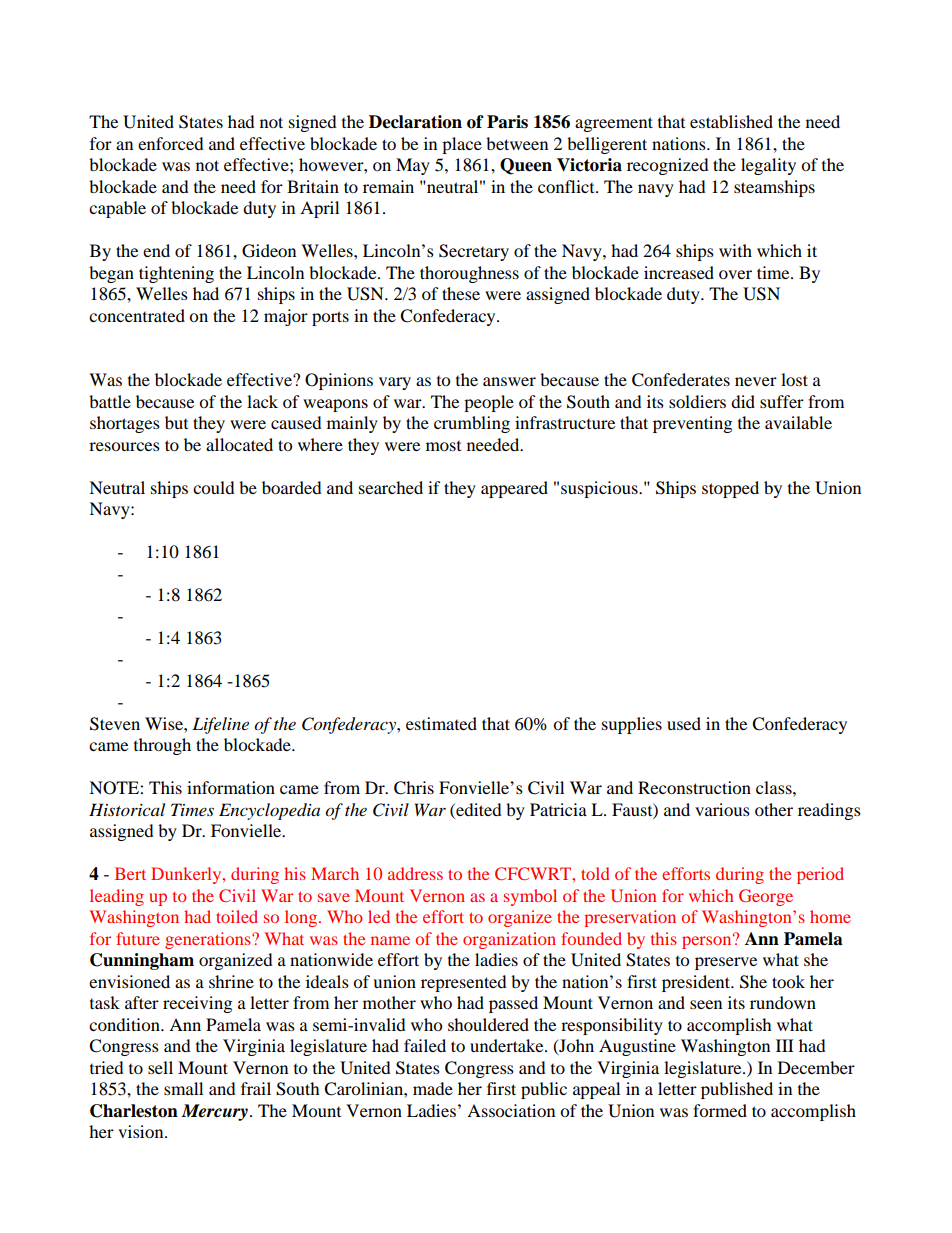 The height and width of the image is (1233, 952). What do you see at coordinates (722, 809) in the image?
I see `various` at bounding box center [722, 809].
